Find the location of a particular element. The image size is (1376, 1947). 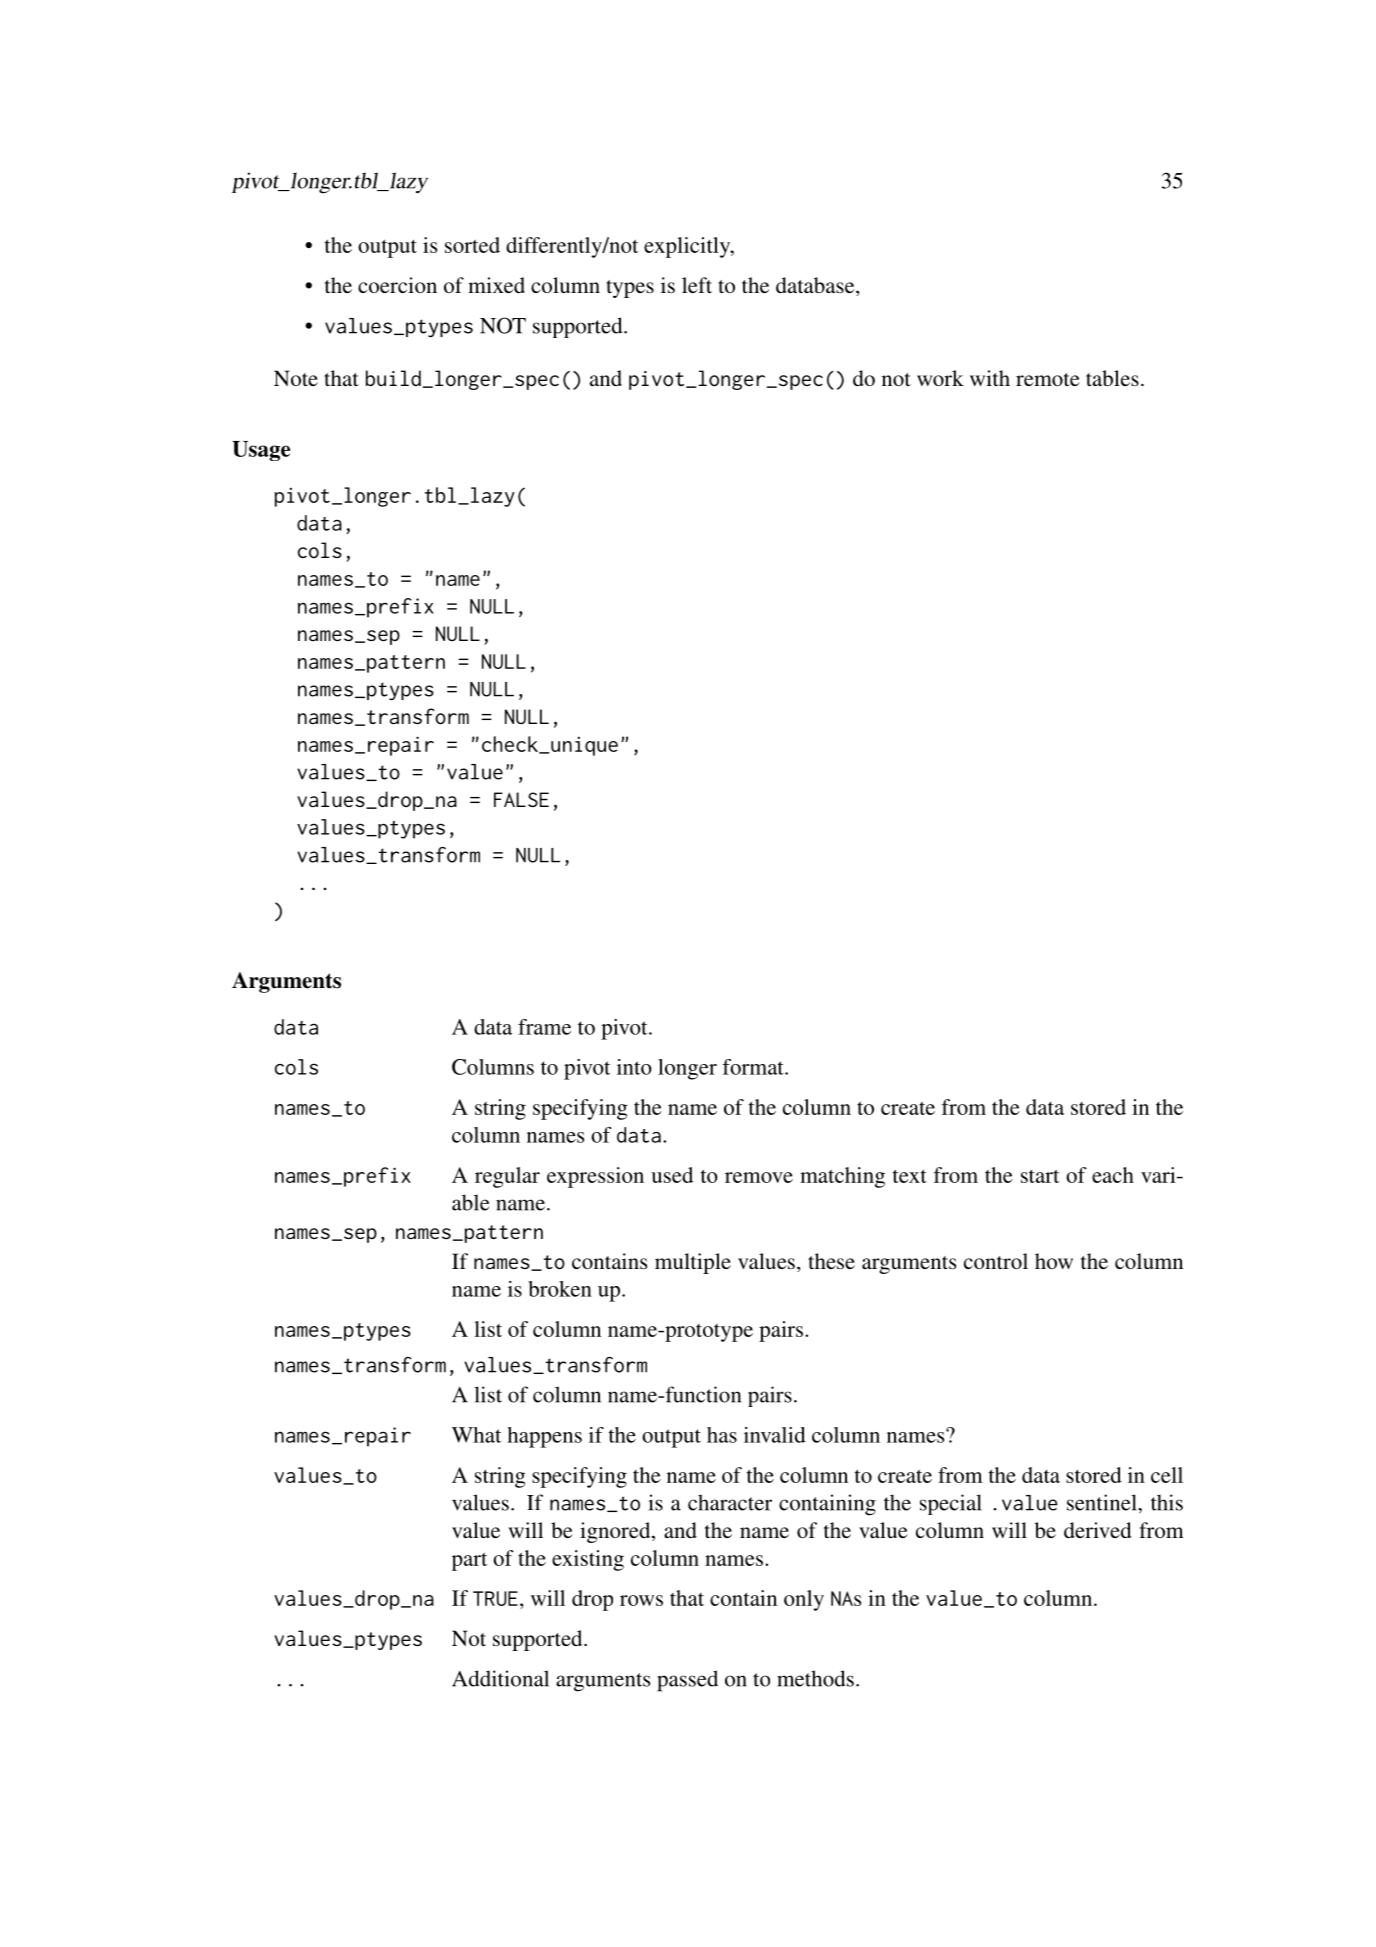

with is located at coordinates (990, 378).
